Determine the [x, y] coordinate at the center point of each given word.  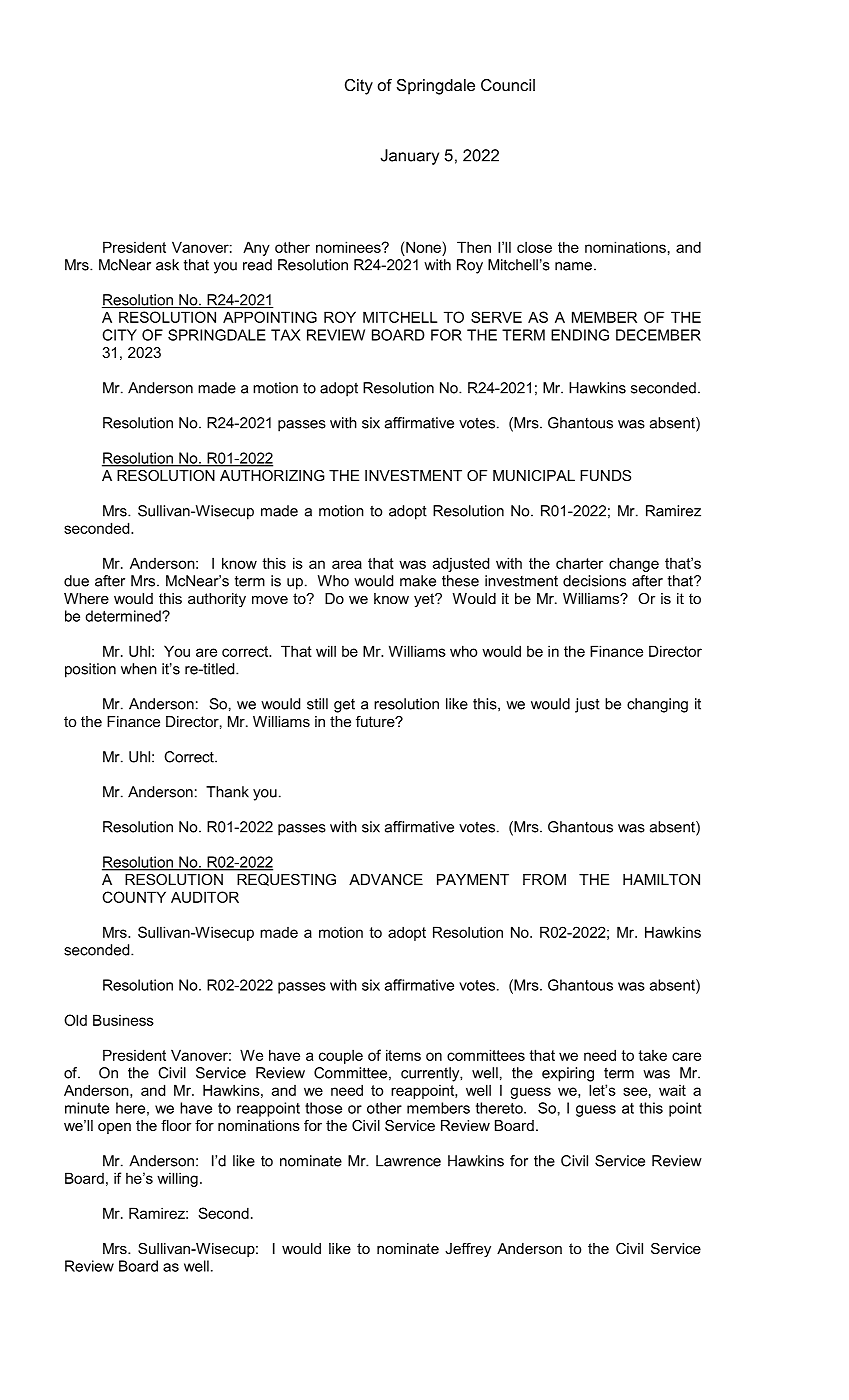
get [344, 706]
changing [657, 705]
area [347, 564]
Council [508, 85]
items [403, 1055]
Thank [227, 792]
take [652, 1055]
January [409, 157]
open [114, 1128]
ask [167, 265]
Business [123, 1020]
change [634, 564]
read [257, 265]
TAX [286, 335]
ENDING [580, 335]
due [76, 581]
